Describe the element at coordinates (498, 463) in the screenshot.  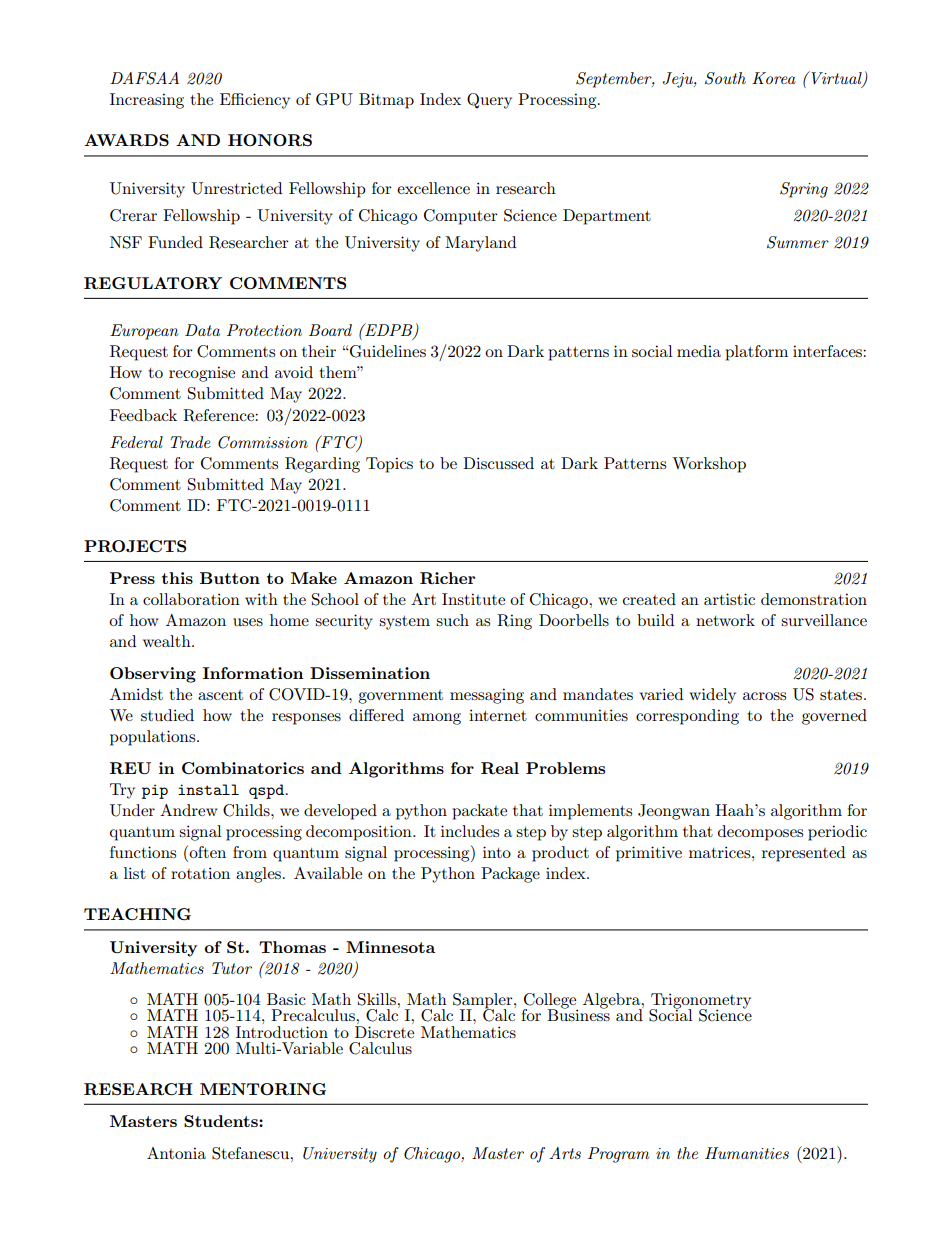
I see `Discussed` at that location.
